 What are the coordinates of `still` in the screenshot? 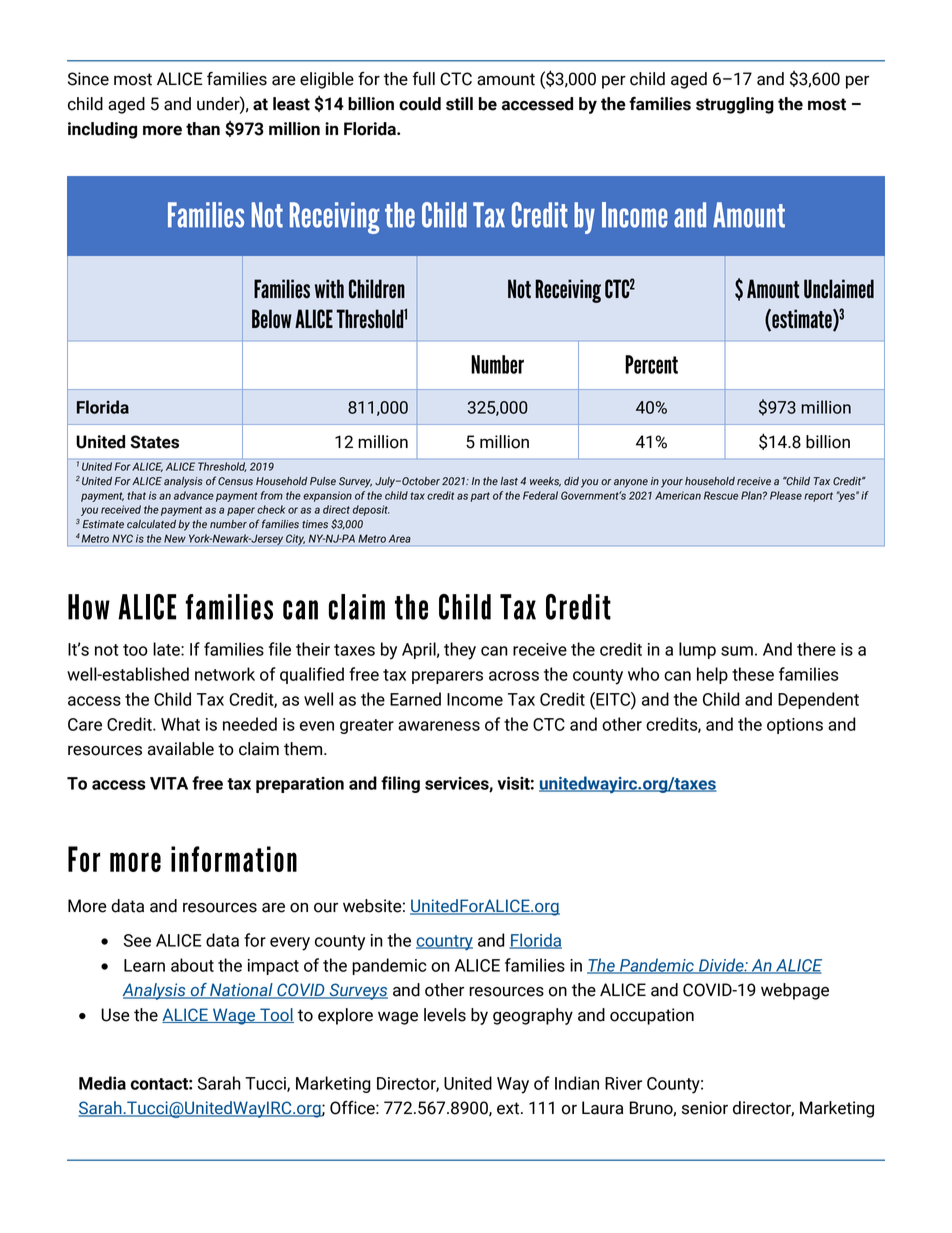 It's located at (459, 104).
